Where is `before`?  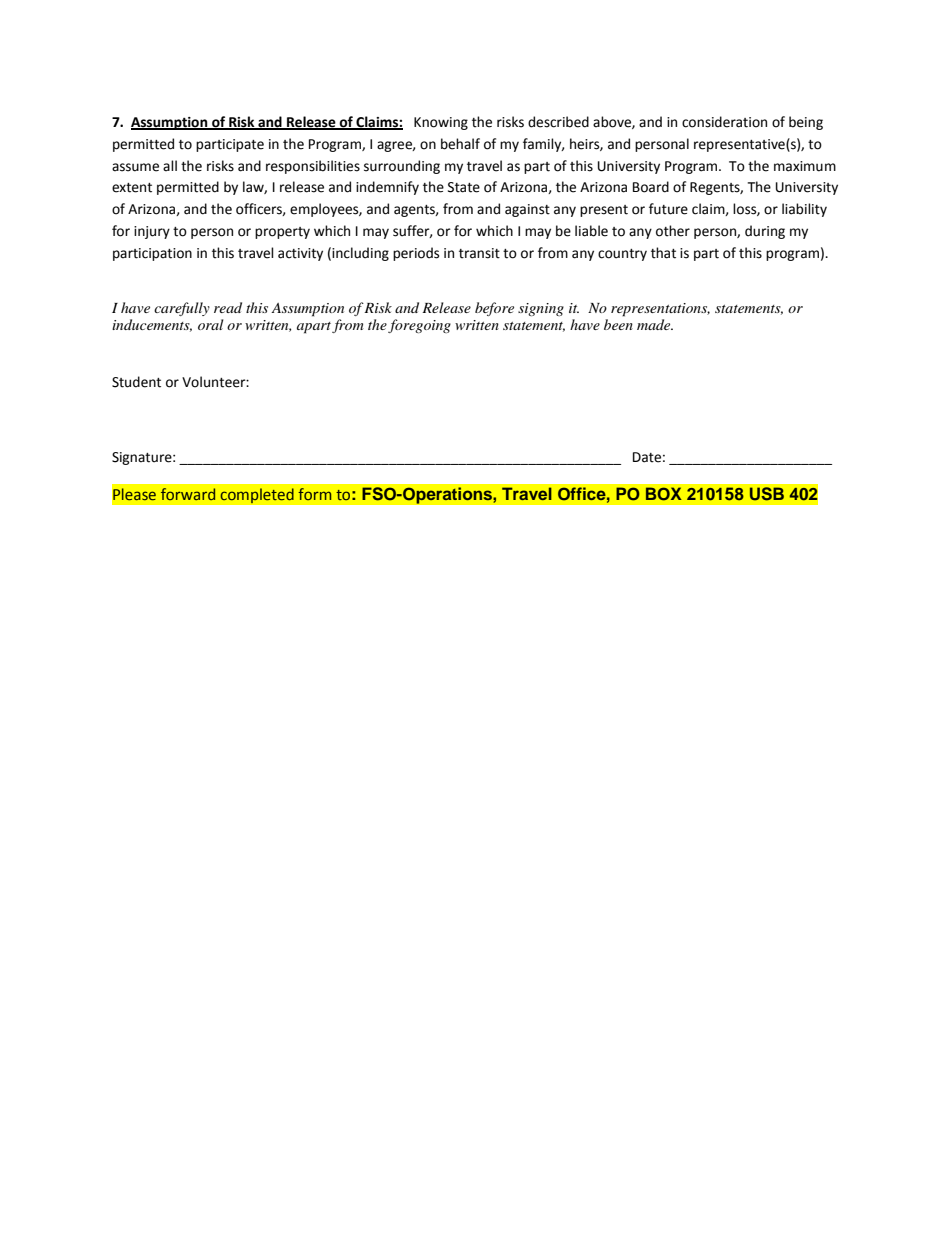 before is located at coordinates (494, 309).
